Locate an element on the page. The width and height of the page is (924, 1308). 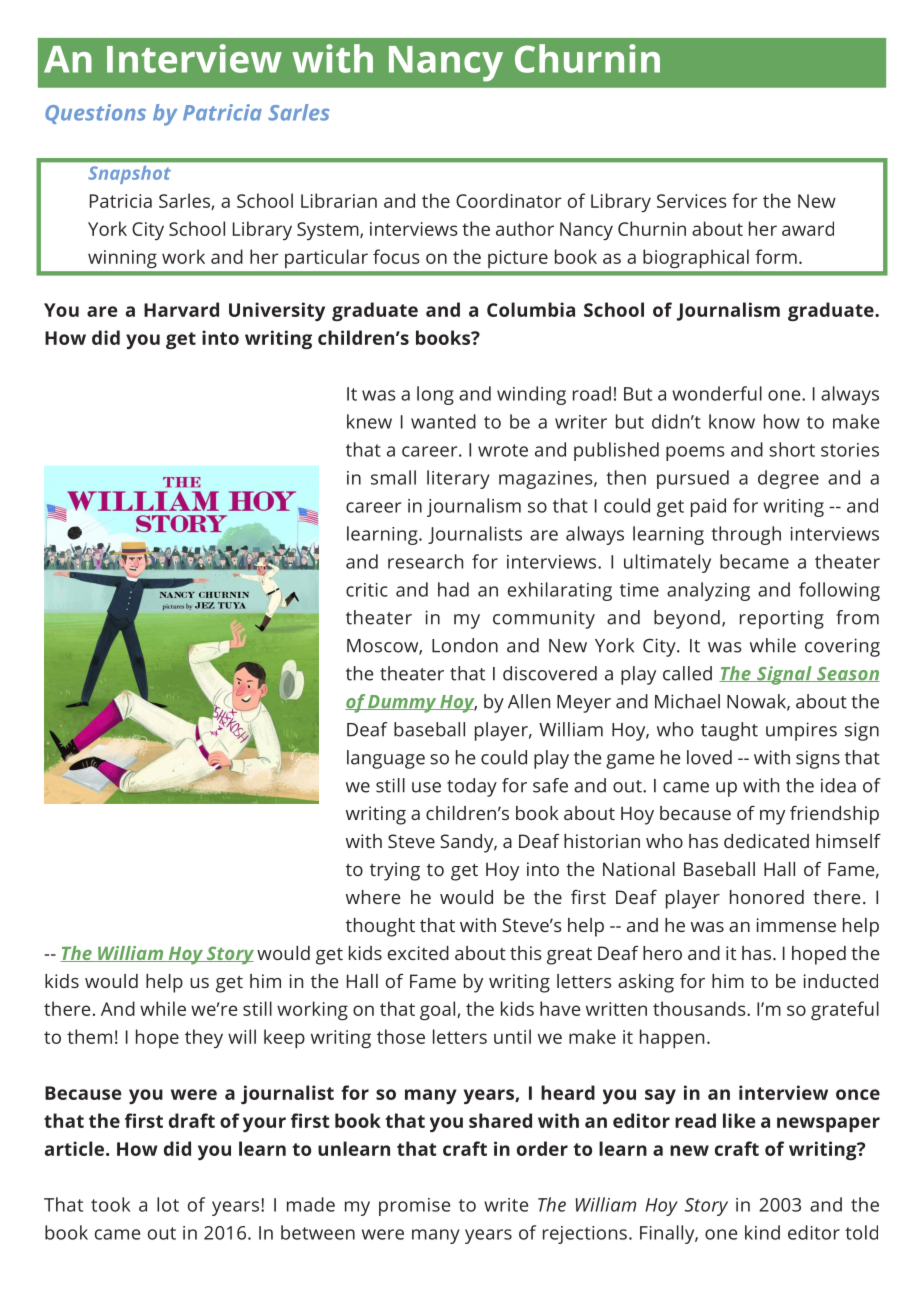
Snapshot is located at coordinates (130, 175).
